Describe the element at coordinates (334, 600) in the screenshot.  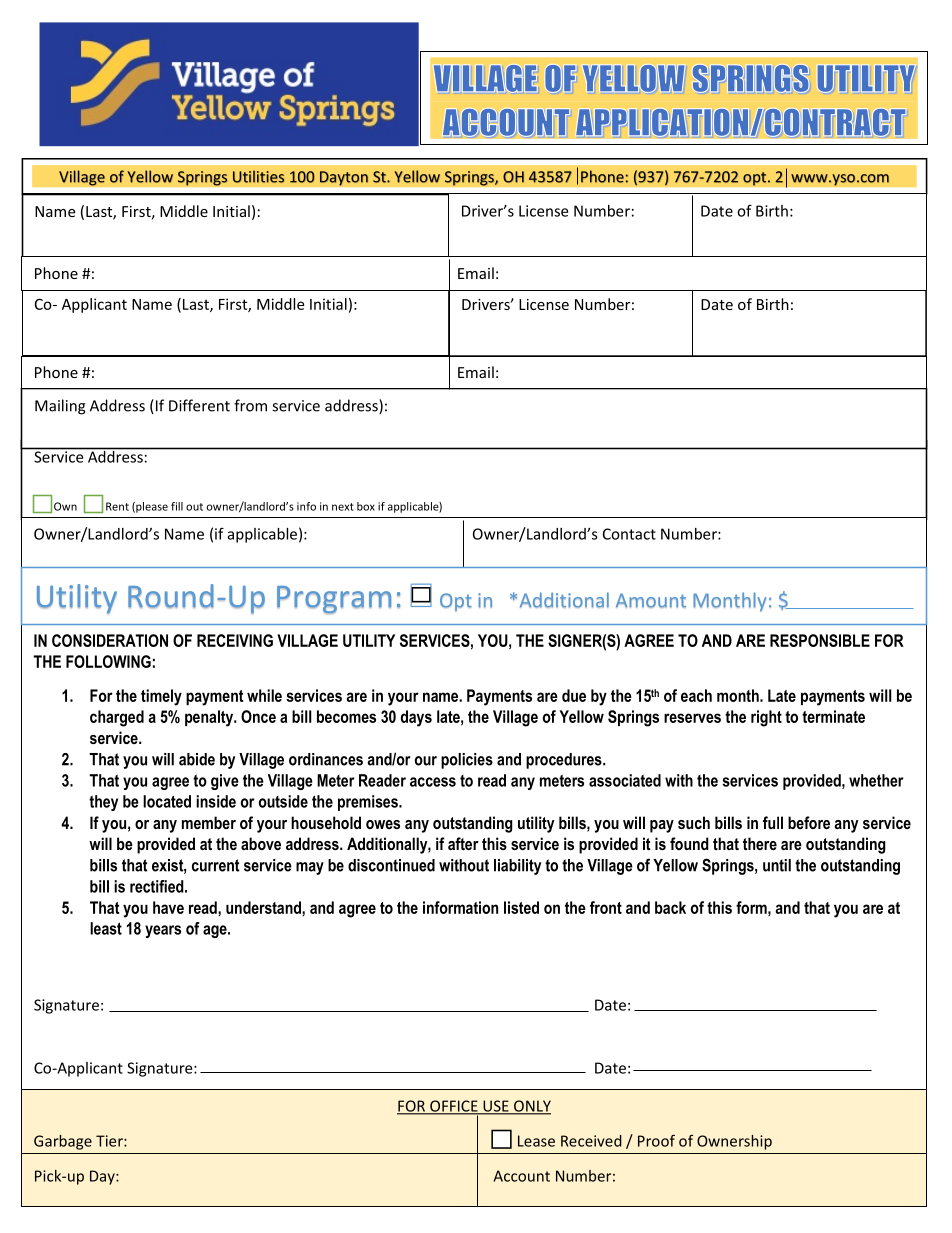
I see `Program` at that location.
